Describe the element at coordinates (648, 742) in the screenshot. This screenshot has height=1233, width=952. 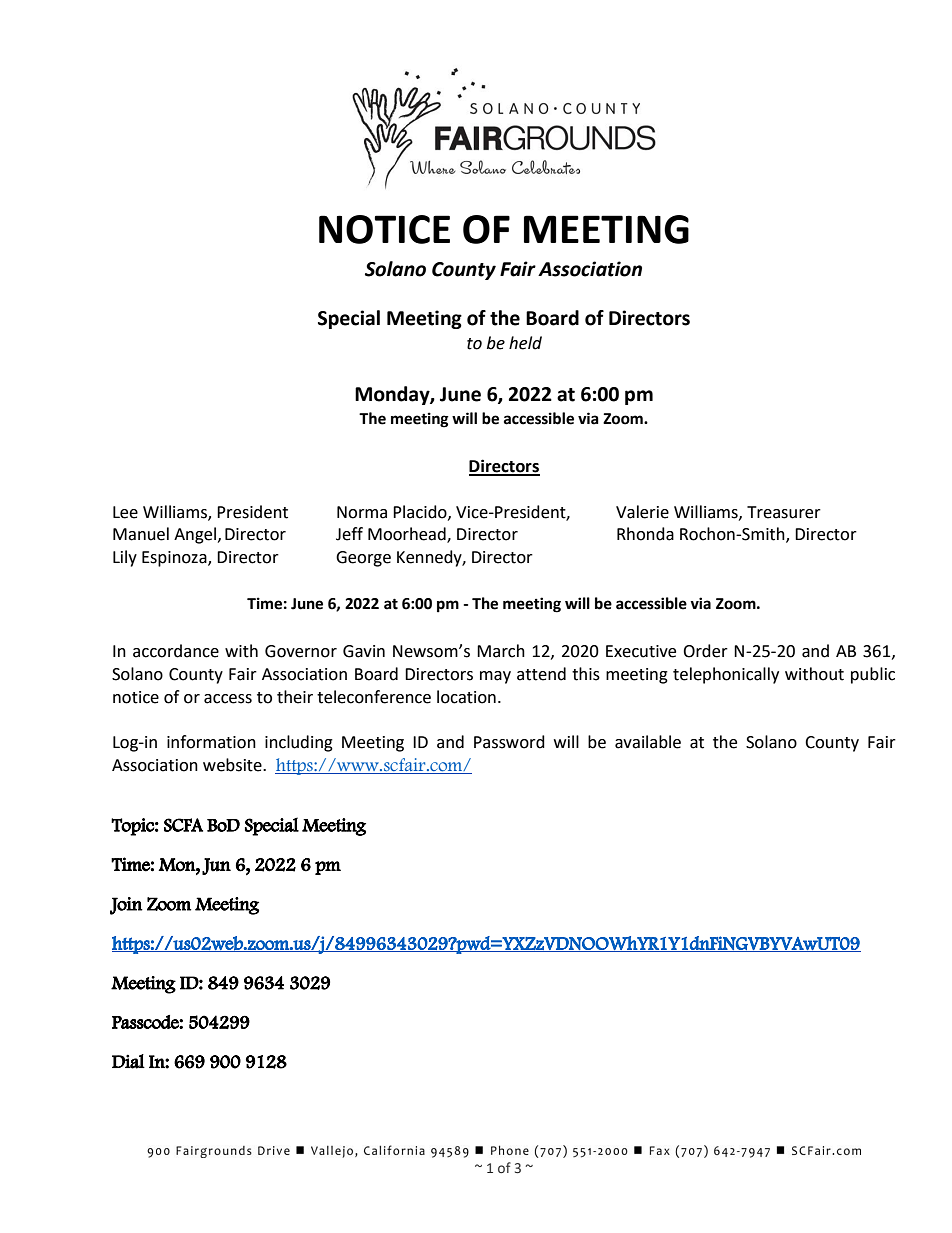
I see `available` at that location.
